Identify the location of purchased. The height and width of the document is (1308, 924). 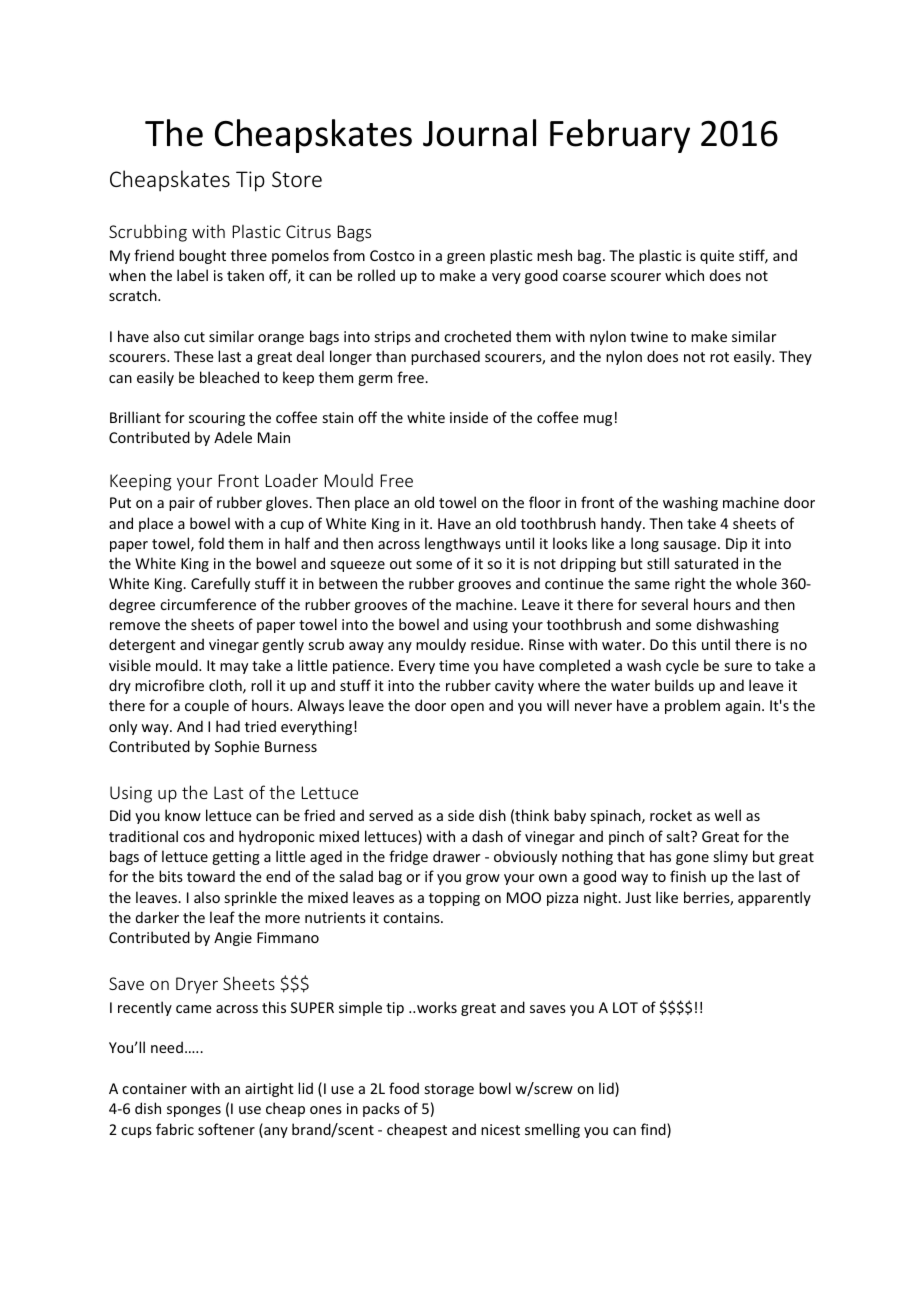
(445, 357).
